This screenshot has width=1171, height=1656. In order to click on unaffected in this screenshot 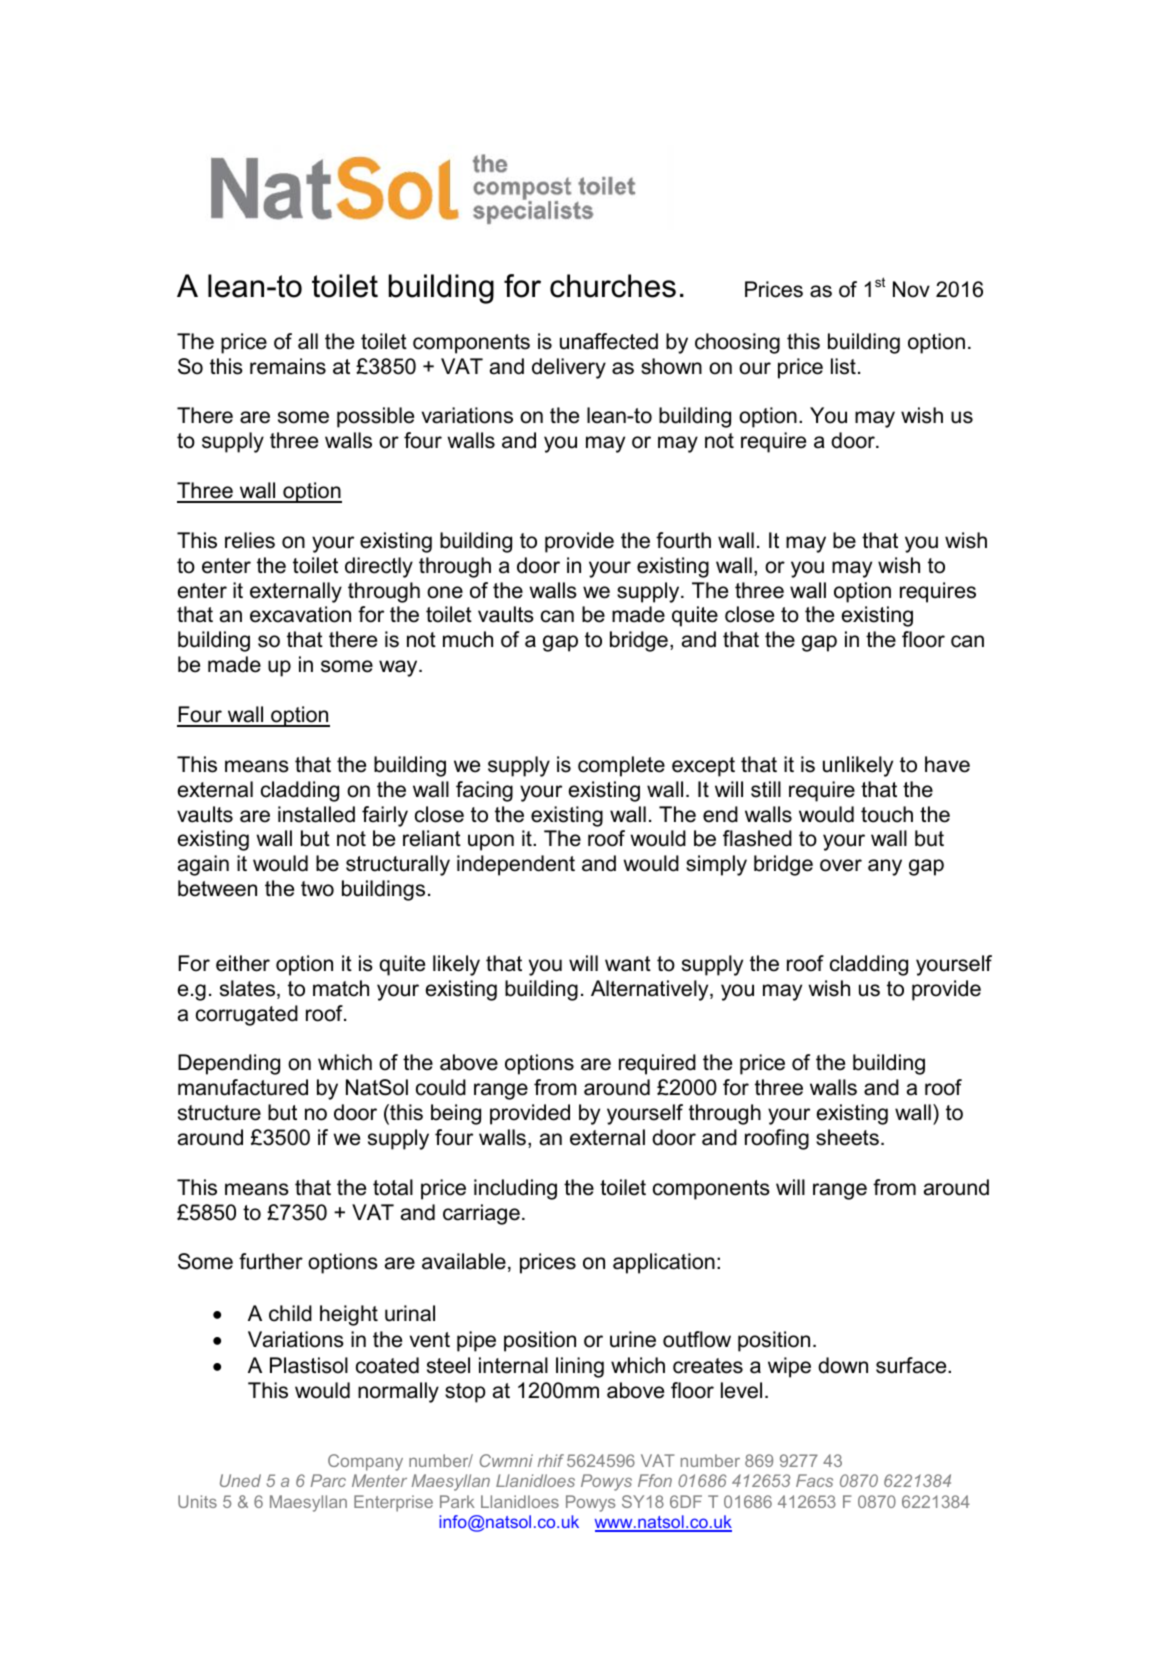, I will do `click(609, 341)`.
